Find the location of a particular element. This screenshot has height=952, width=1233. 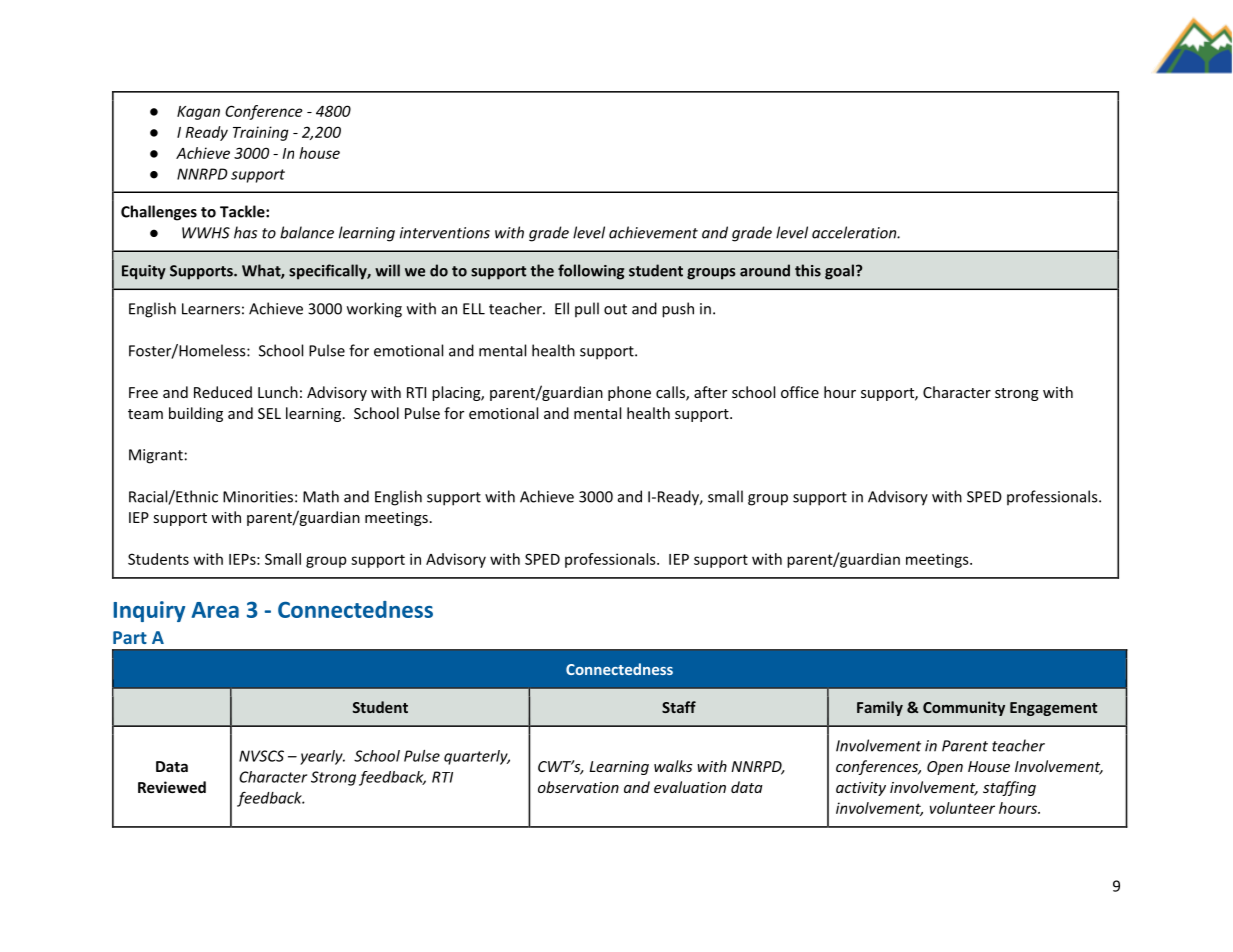

Training is located at coordinates (261, 133).
